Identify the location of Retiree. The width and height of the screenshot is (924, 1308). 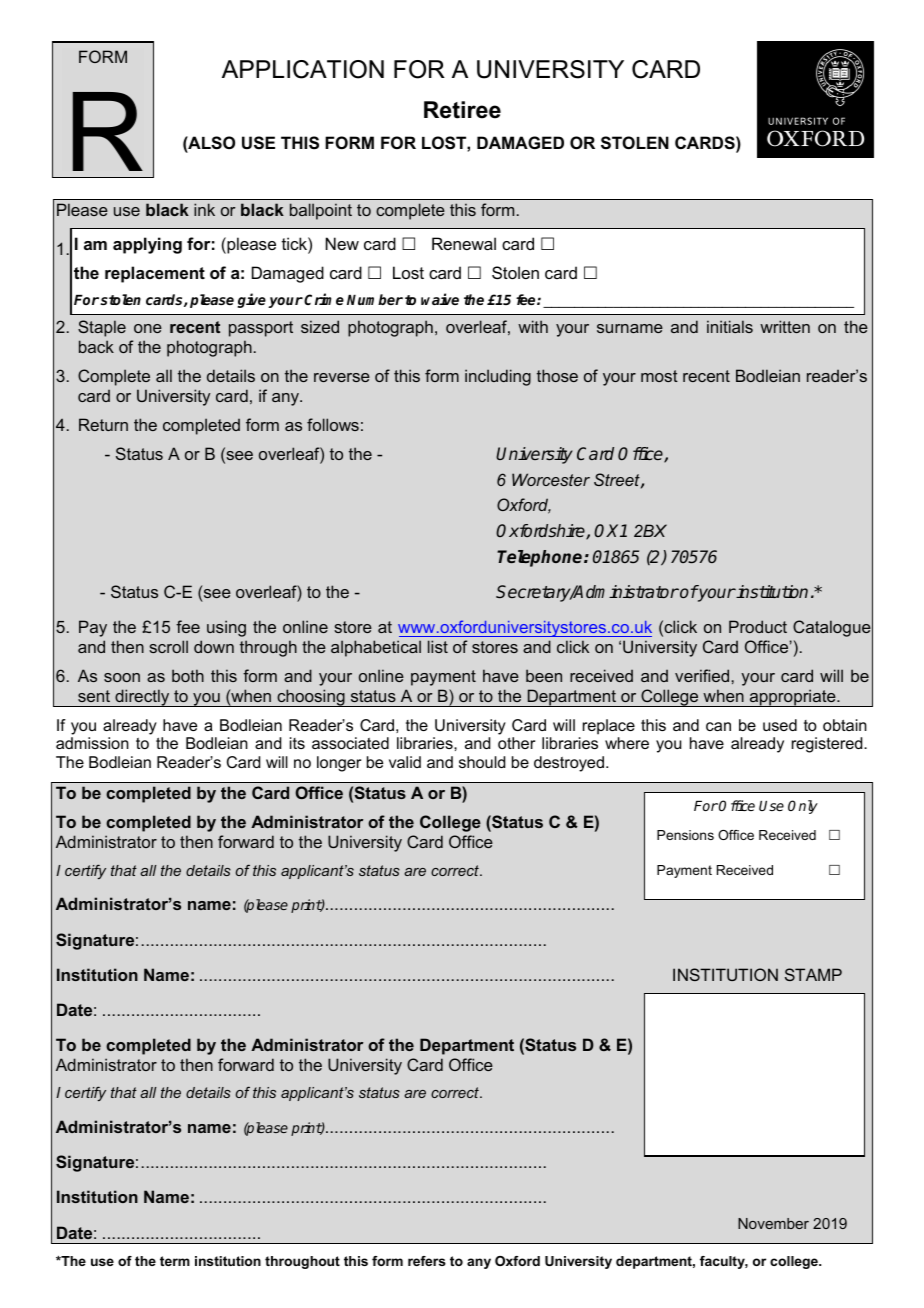
(462, 110).
